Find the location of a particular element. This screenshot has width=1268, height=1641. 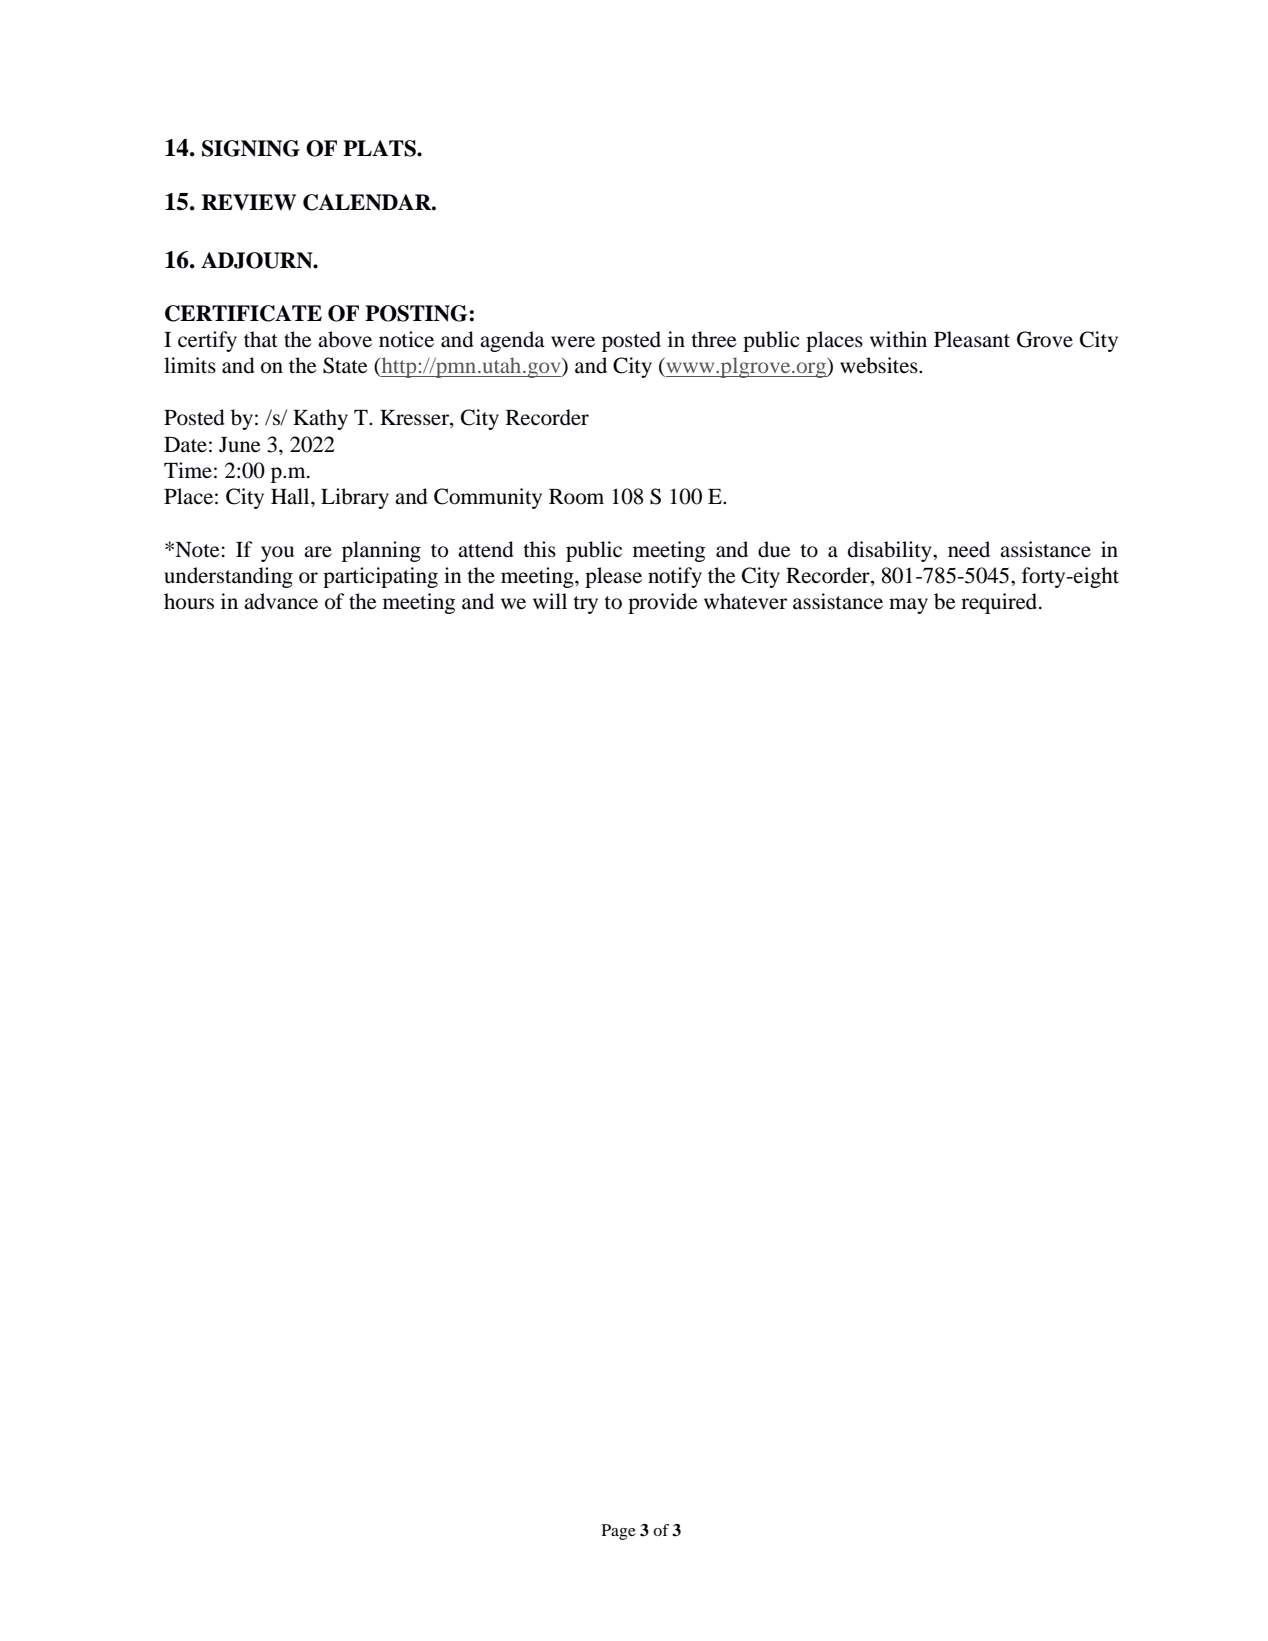

hours is located at coordinates (189, 601).
